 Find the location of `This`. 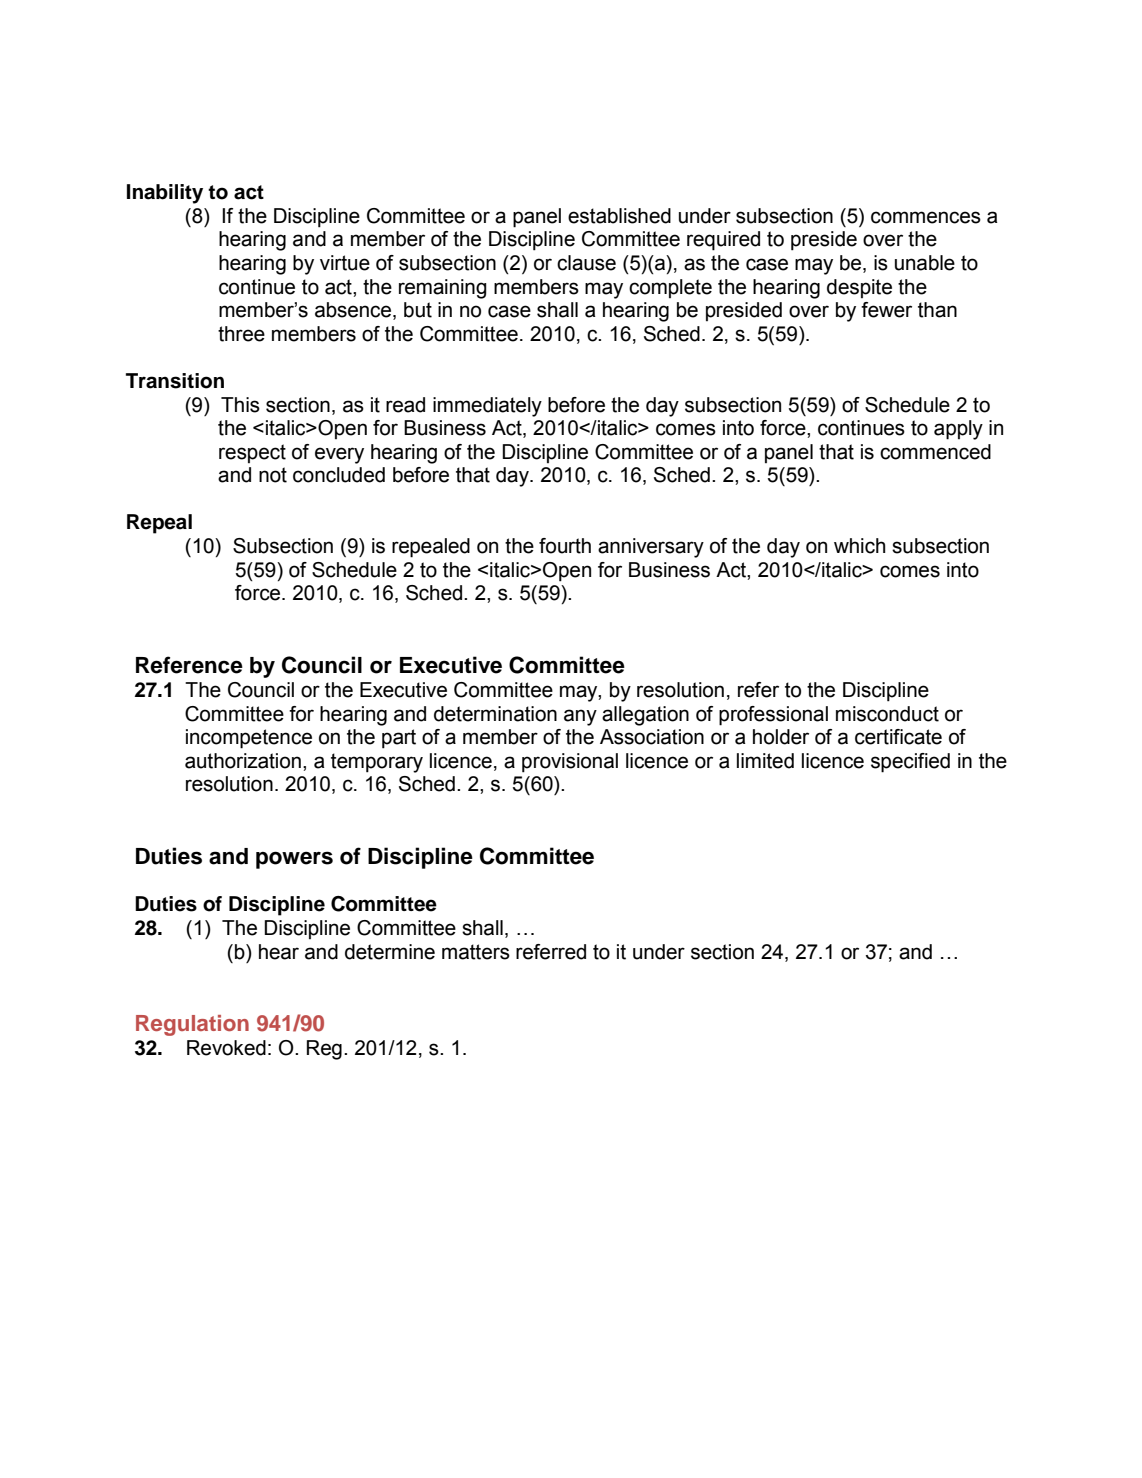

This is located at coordinates (240, 405).
